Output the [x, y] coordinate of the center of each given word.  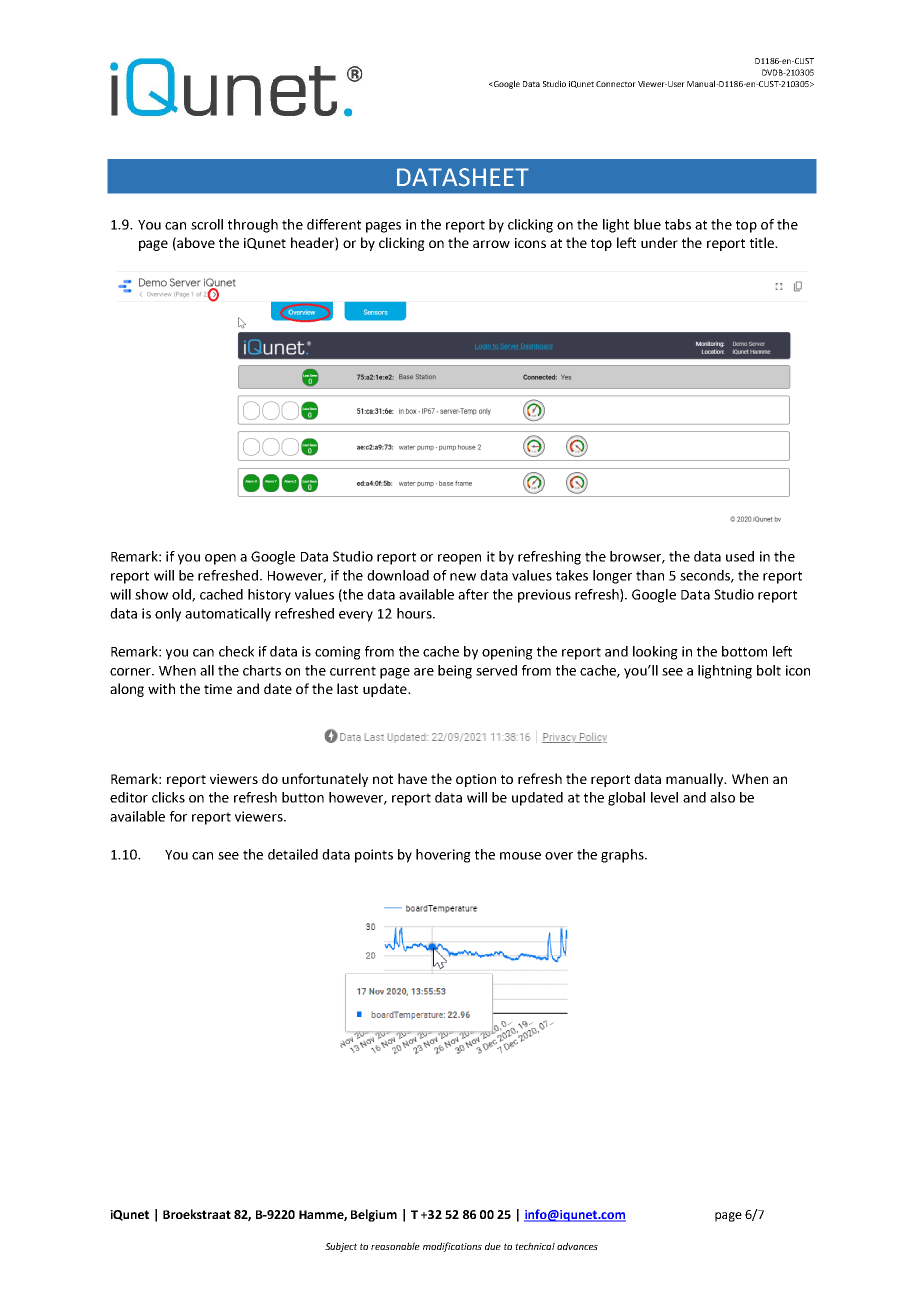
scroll [207, 224]
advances [577, 1246]
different [334, 224]
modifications [452, 1247]
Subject [341, 1247]
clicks [168, 797]
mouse [520, 856]
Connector [616, 84]
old [182, 595]
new [463, 577]
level [664, 797]
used [740, 556]
